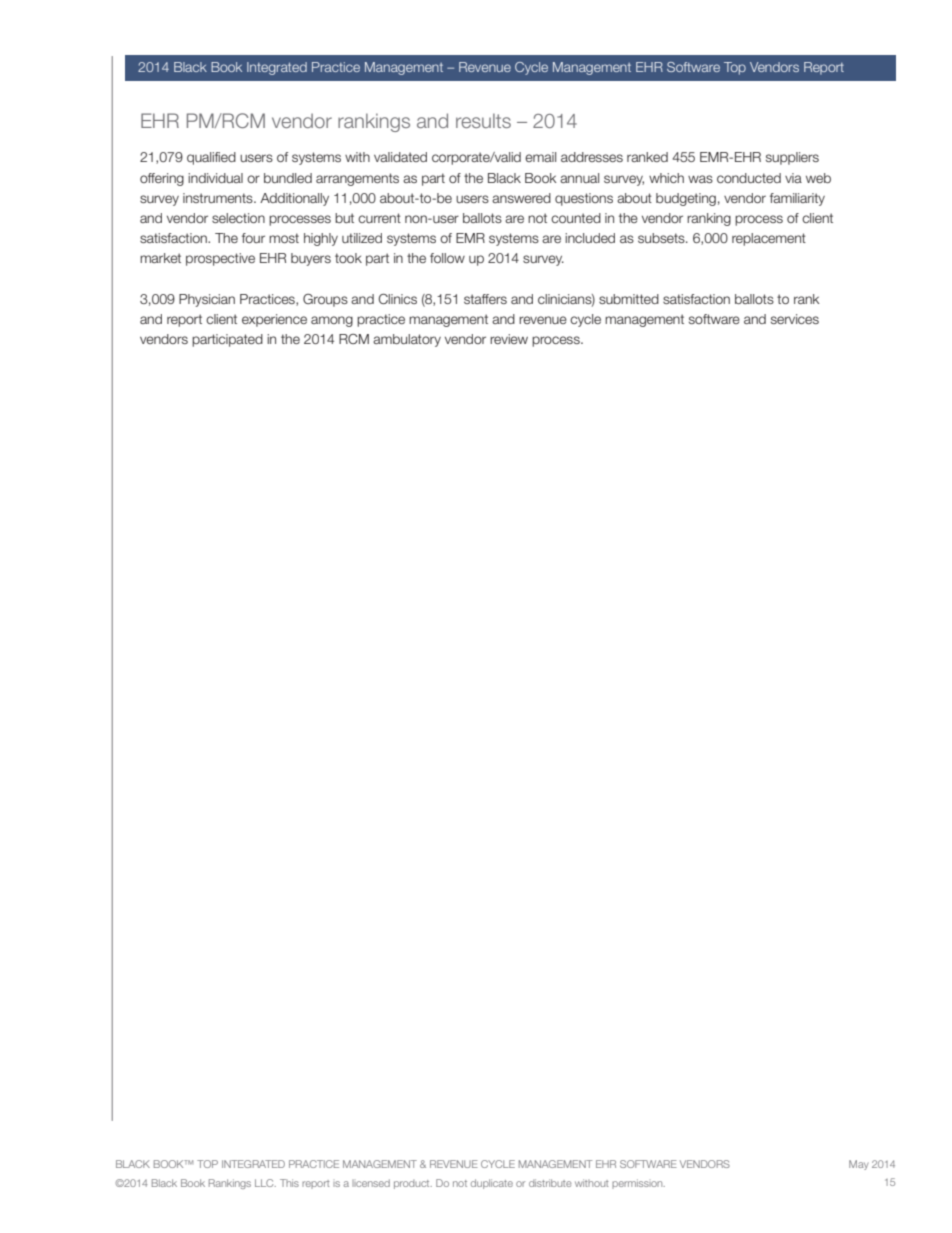 Image resolution: width=952 pixels, height=1233 pixels. What do you see at coordinates (492, 1184) in the screenshot?
I see `duplicate` at bounding box center [492, 1184].
